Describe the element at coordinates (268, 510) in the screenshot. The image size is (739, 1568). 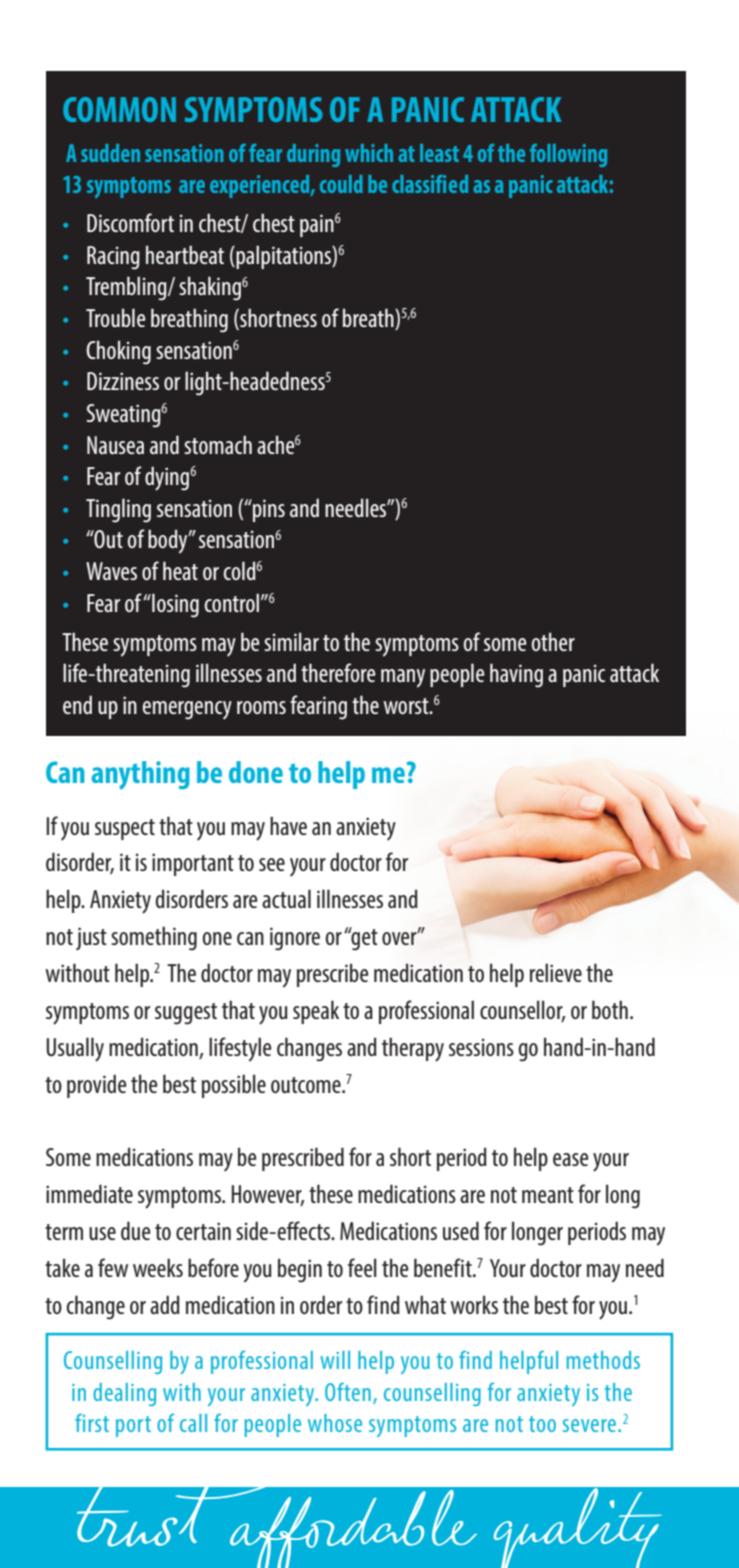
I see `pins` at that location.
